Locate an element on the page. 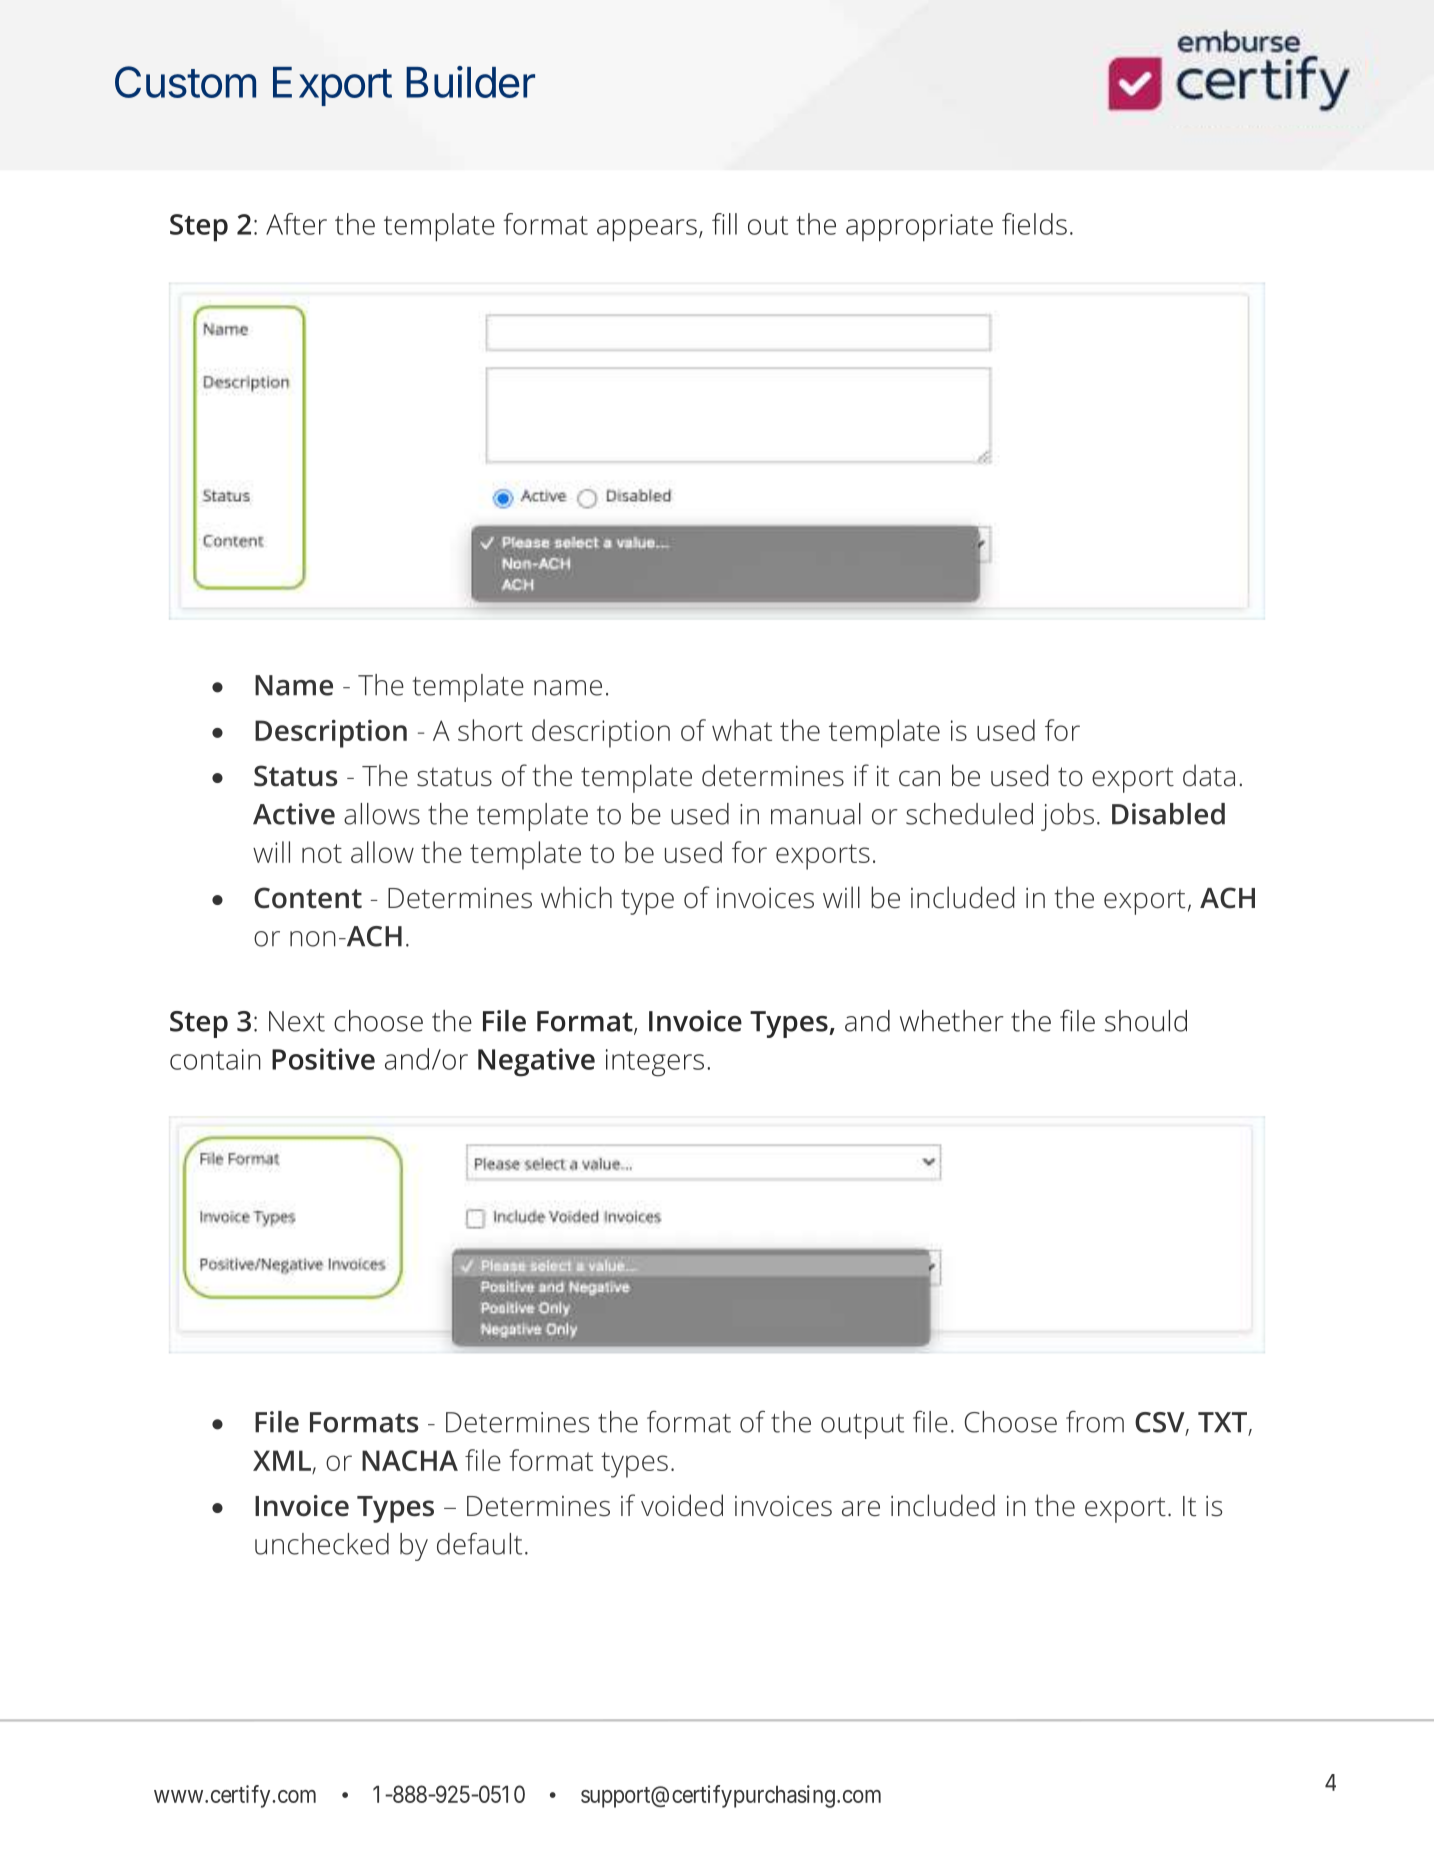 This image has height=1856, width=1434. manual is located at coordinates (816, 814).
